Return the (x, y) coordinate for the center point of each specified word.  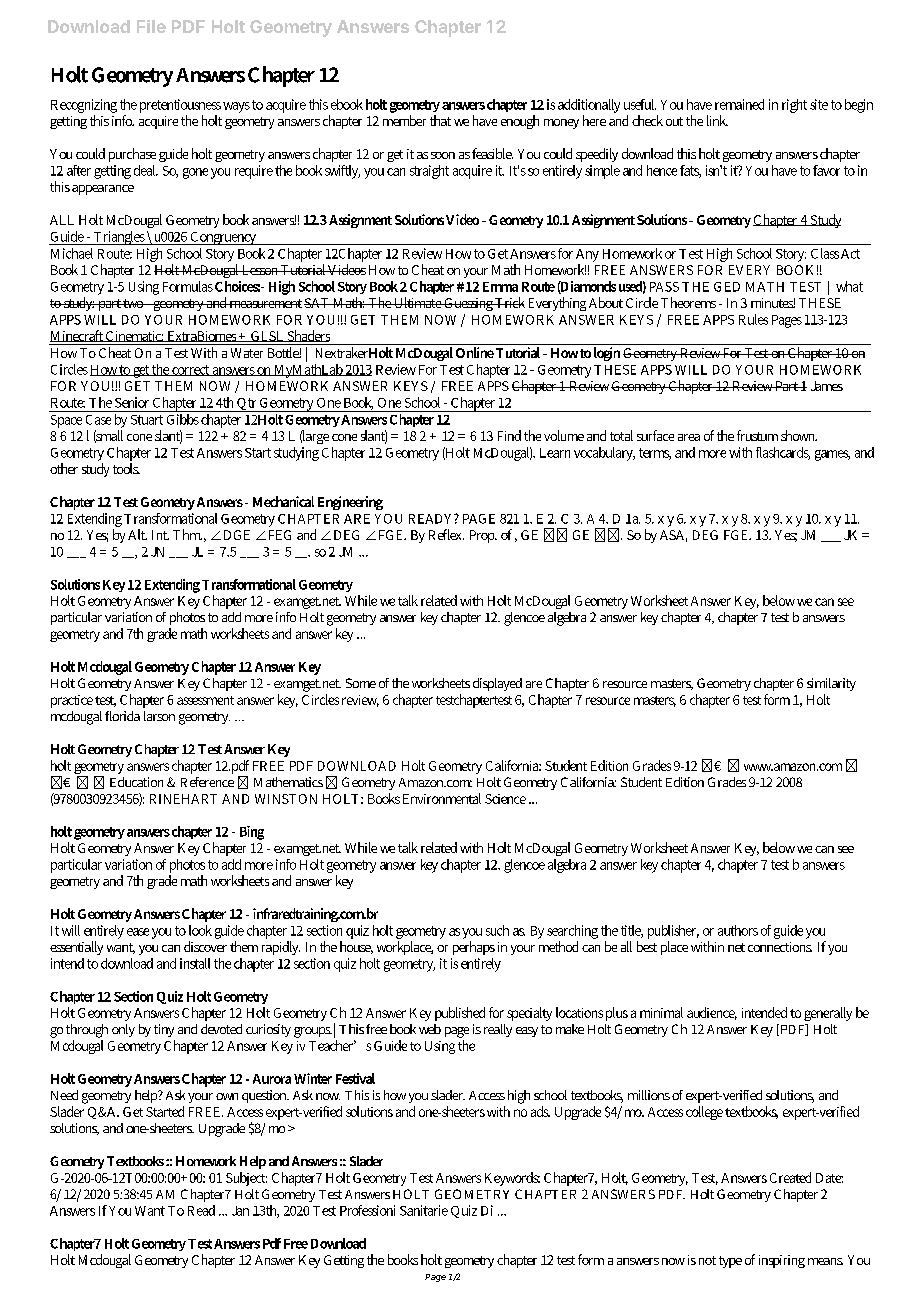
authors (738, 930)
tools (126, 468)
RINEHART (183, 799)
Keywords (512, 1179)
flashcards (783, 453)
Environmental (442, 798)
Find (509, 435)
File (151, 26)
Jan (240, 1211)
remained (739, 104)
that (440, 120)
